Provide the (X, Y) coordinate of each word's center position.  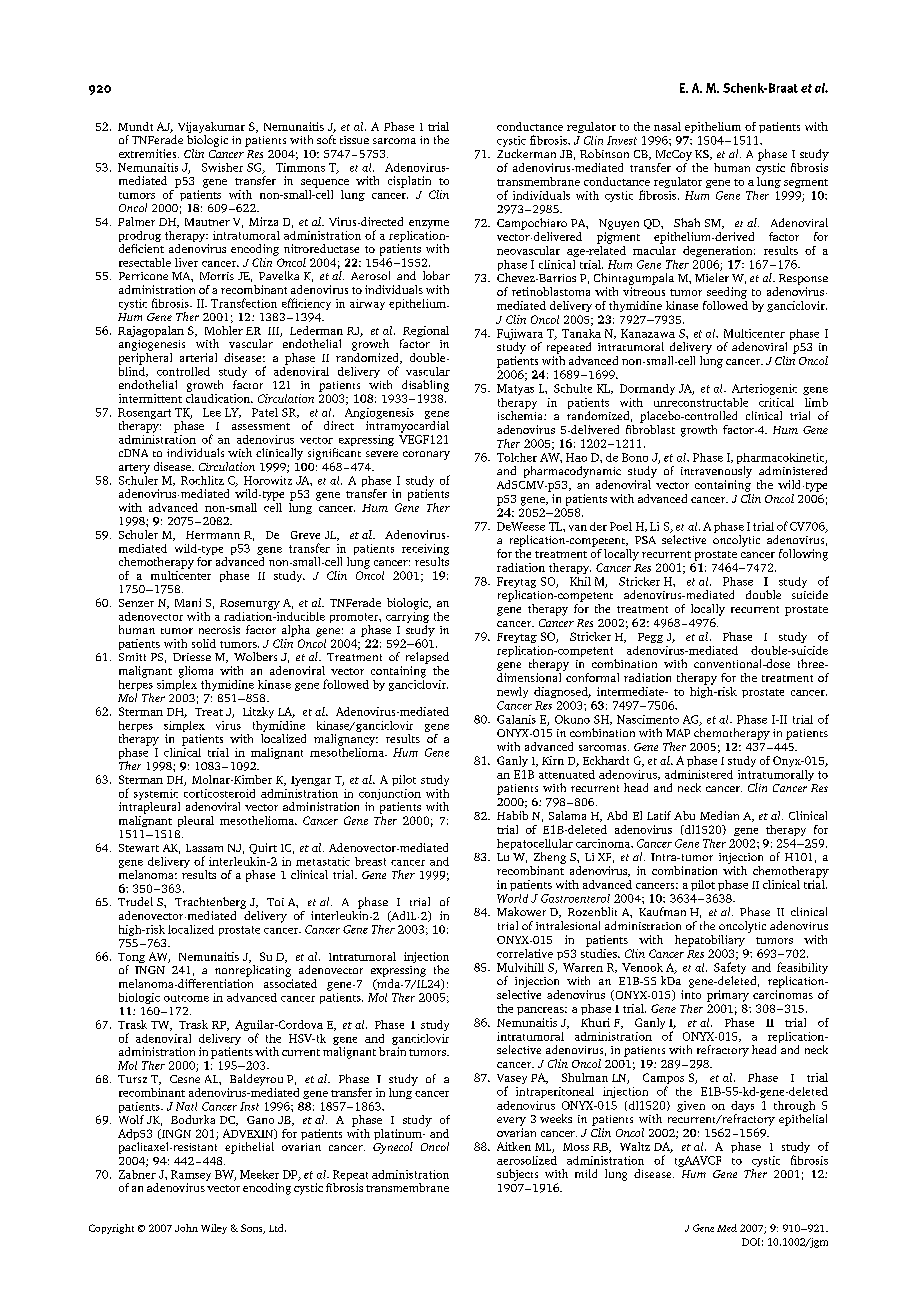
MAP (678, 733)
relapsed (427, 658)
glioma (196, 672)
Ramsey (191, 1177)
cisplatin (409, 182)
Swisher (222, 167)
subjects (517, 1175)
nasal (667, 126)
